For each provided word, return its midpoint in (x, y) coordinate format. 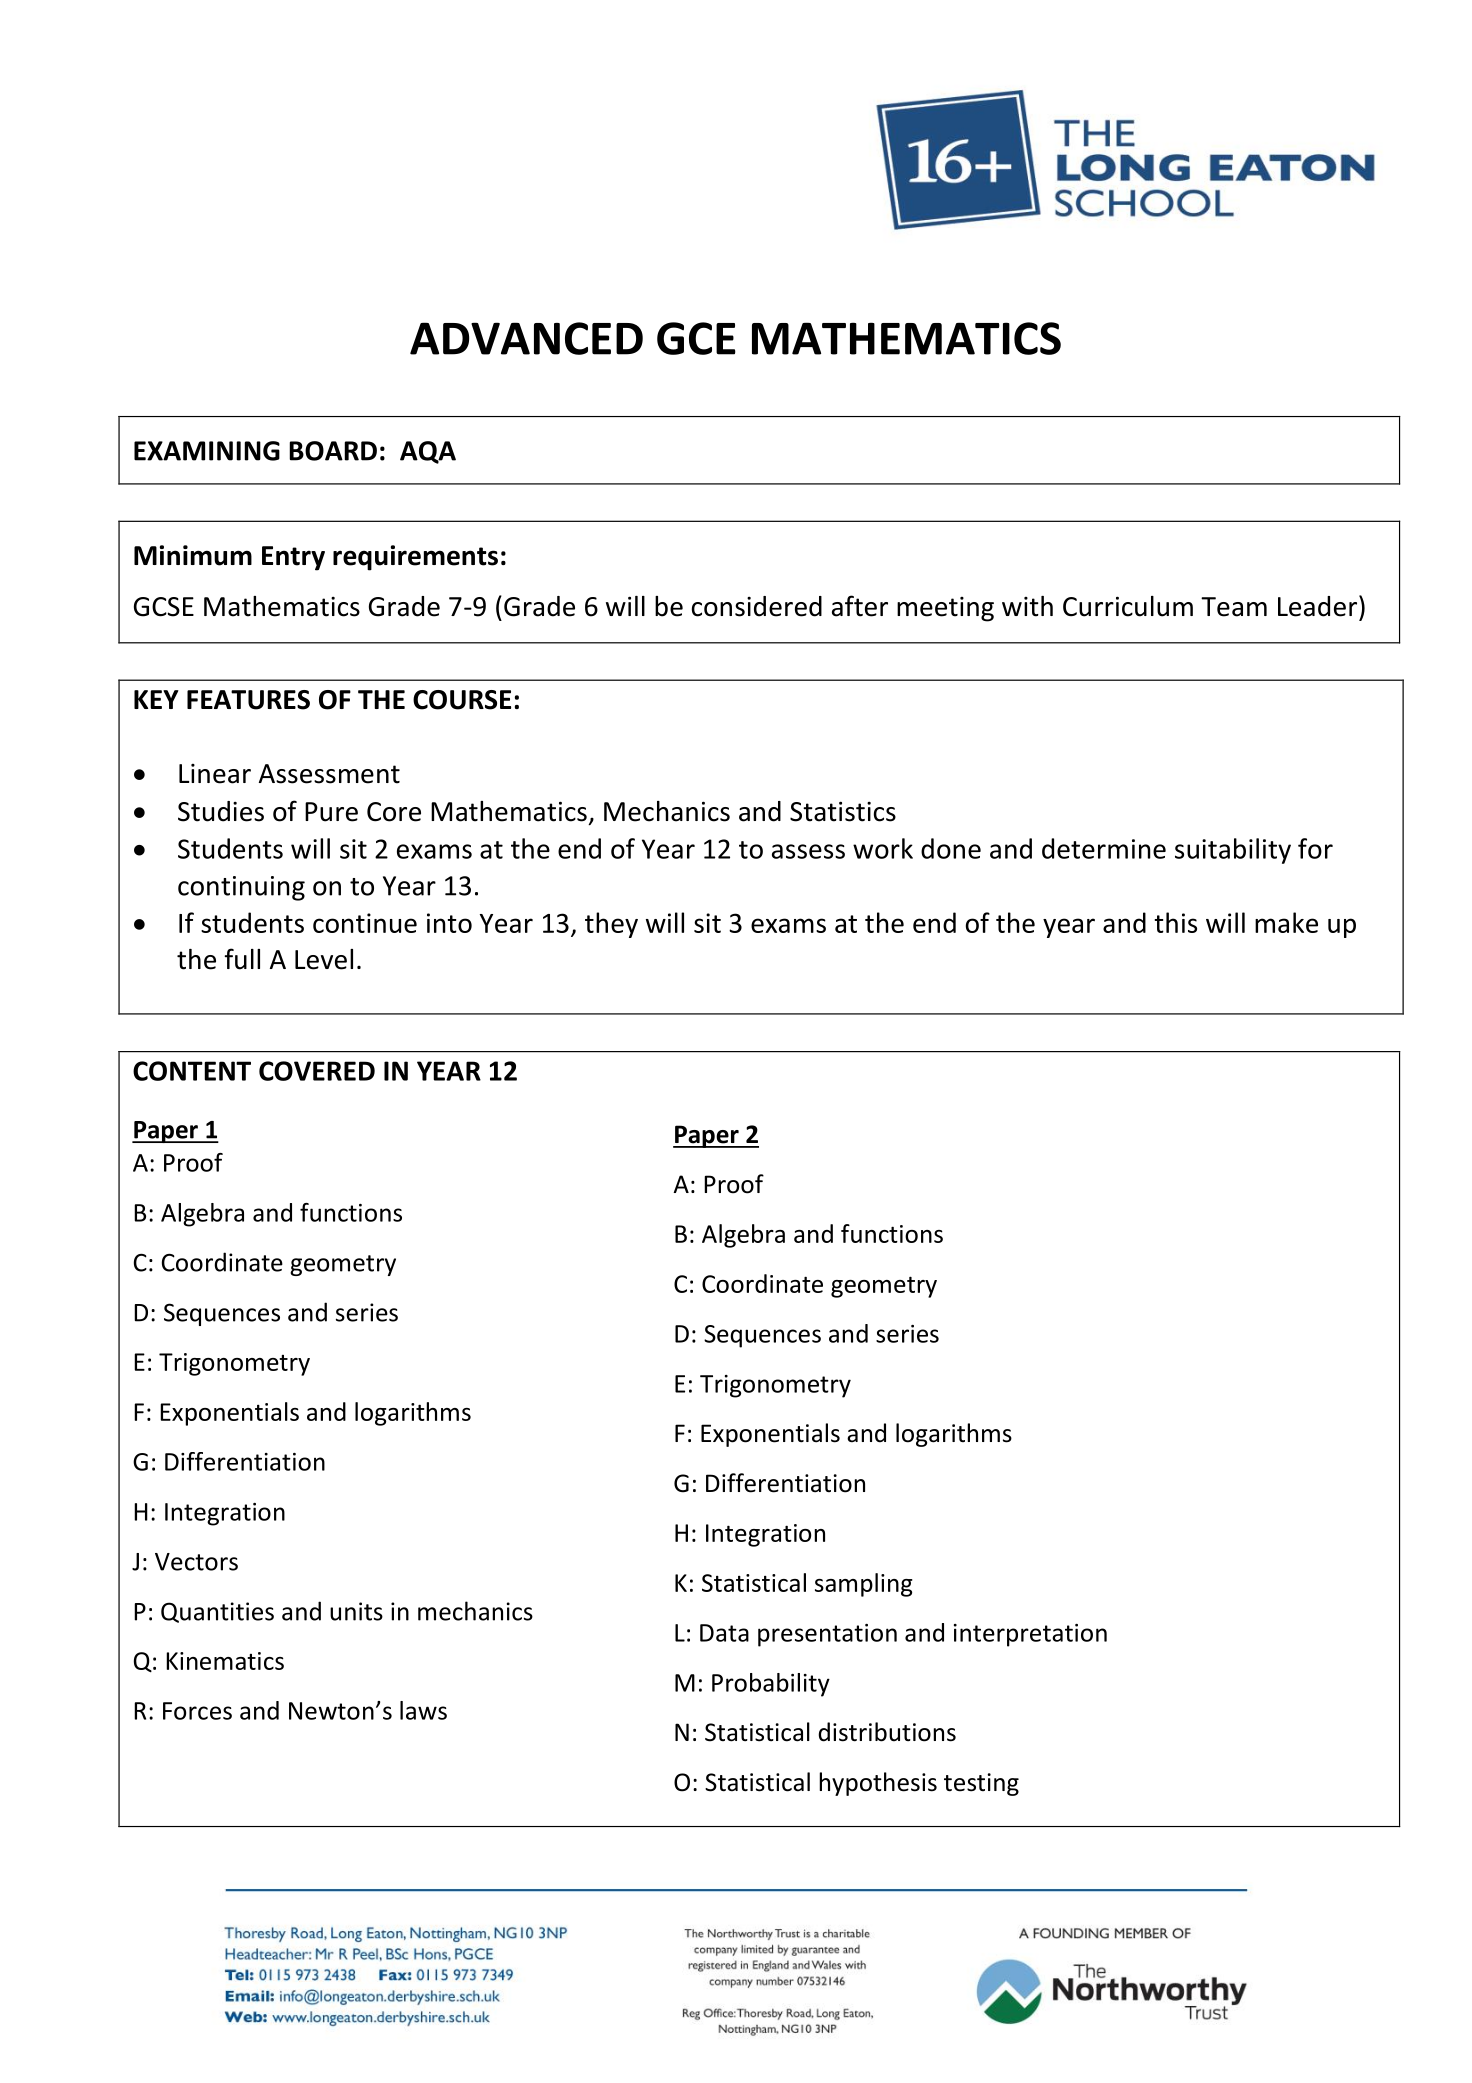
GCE (696, 338)
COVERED (317, 1071)
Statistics (843, 811)
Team (1234, 607)
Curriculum (1128, 606)
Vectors (196, 1562)
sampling (864, 1585)
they (611, 925)
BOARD (333, 451)
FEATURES (248, 700)
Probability (771, 1685)
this (1175, 922)
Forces (197, 1711)
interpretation (1030, 1635)
